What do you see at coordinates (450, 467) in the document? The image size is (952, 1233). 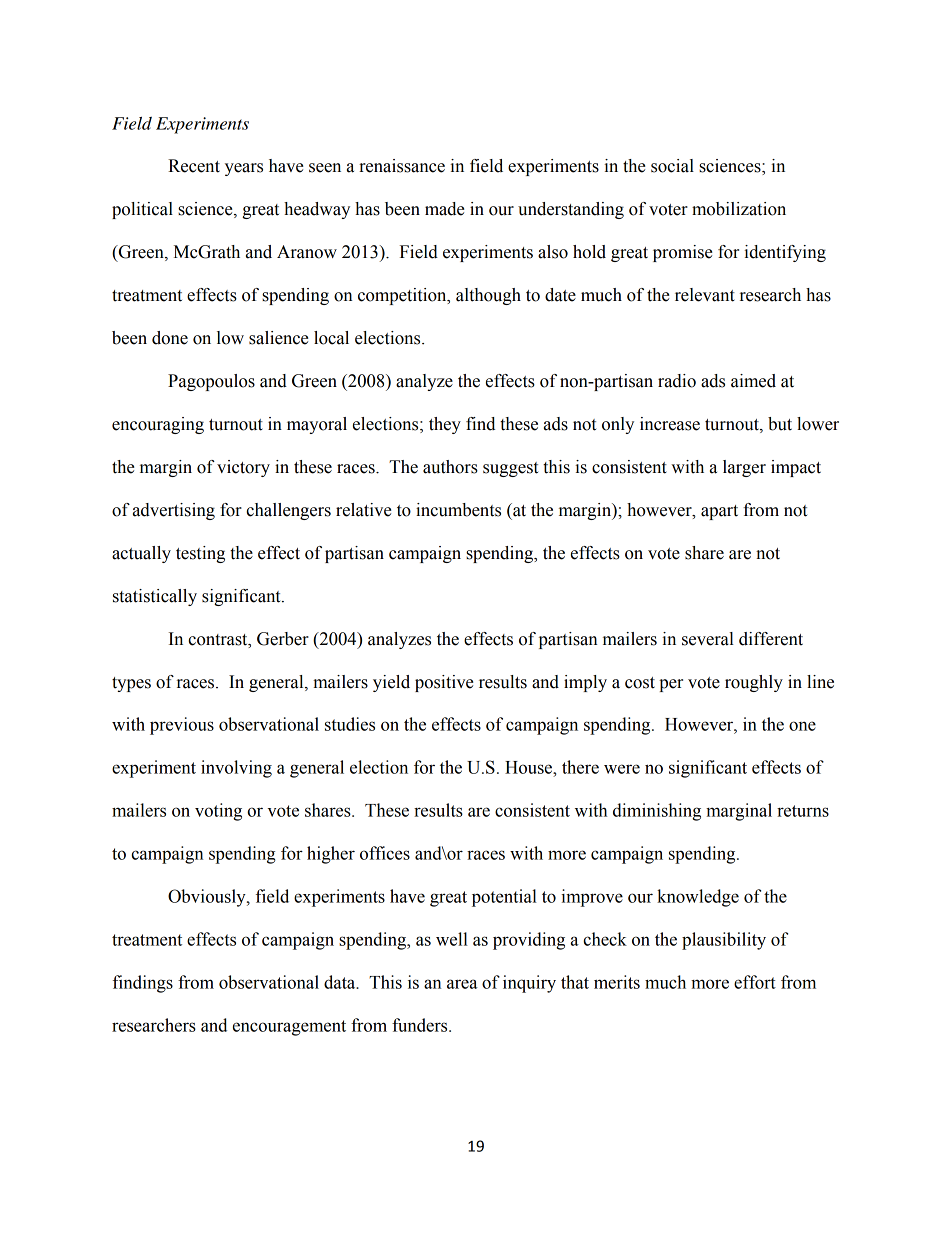 I see `authors` at bounding box center [450, 467].
